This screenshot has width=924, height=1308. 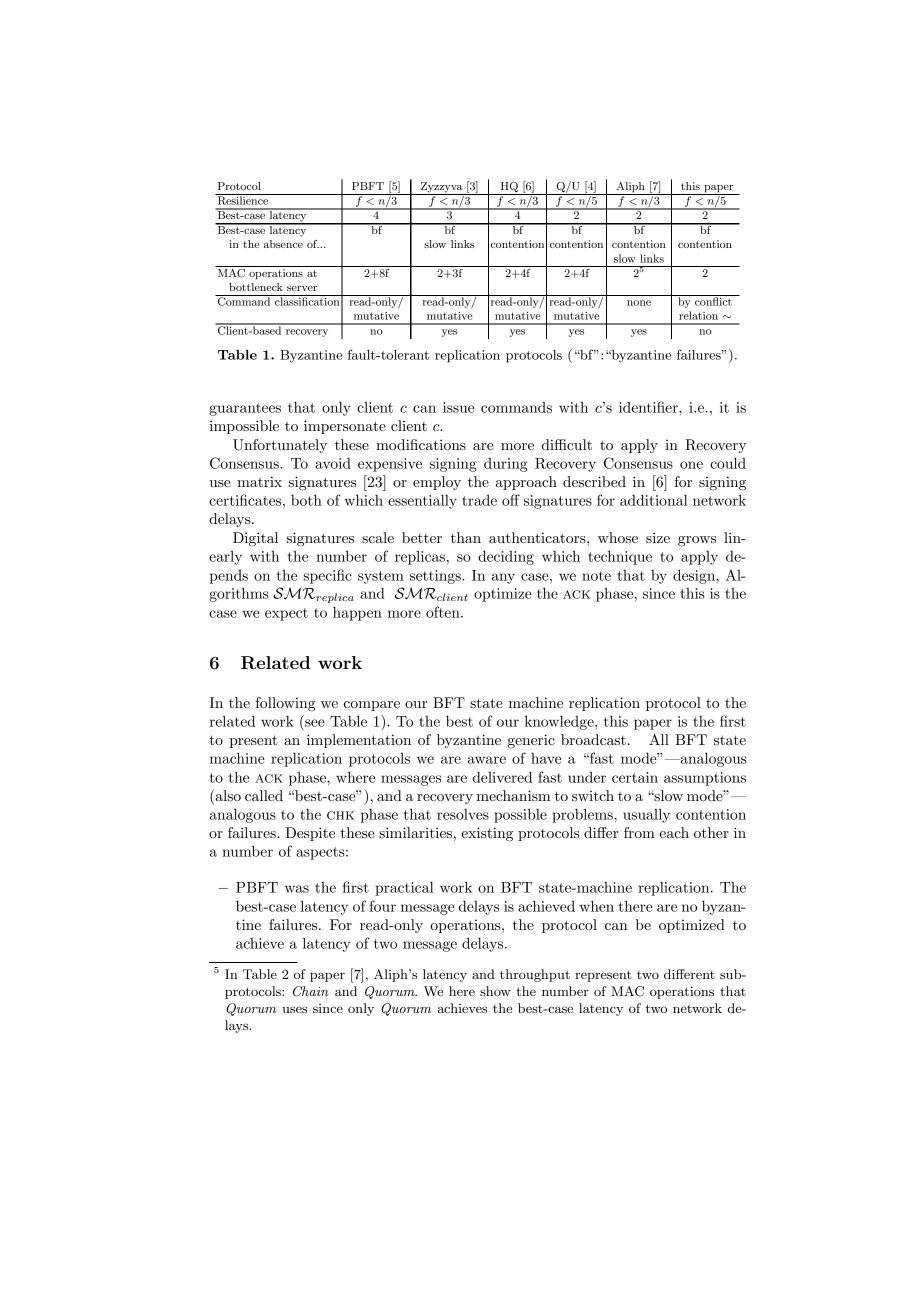 What do you see at coordinates (487, 760) in the screenshot?
I see `aware` at bounding box center [487, 760].
